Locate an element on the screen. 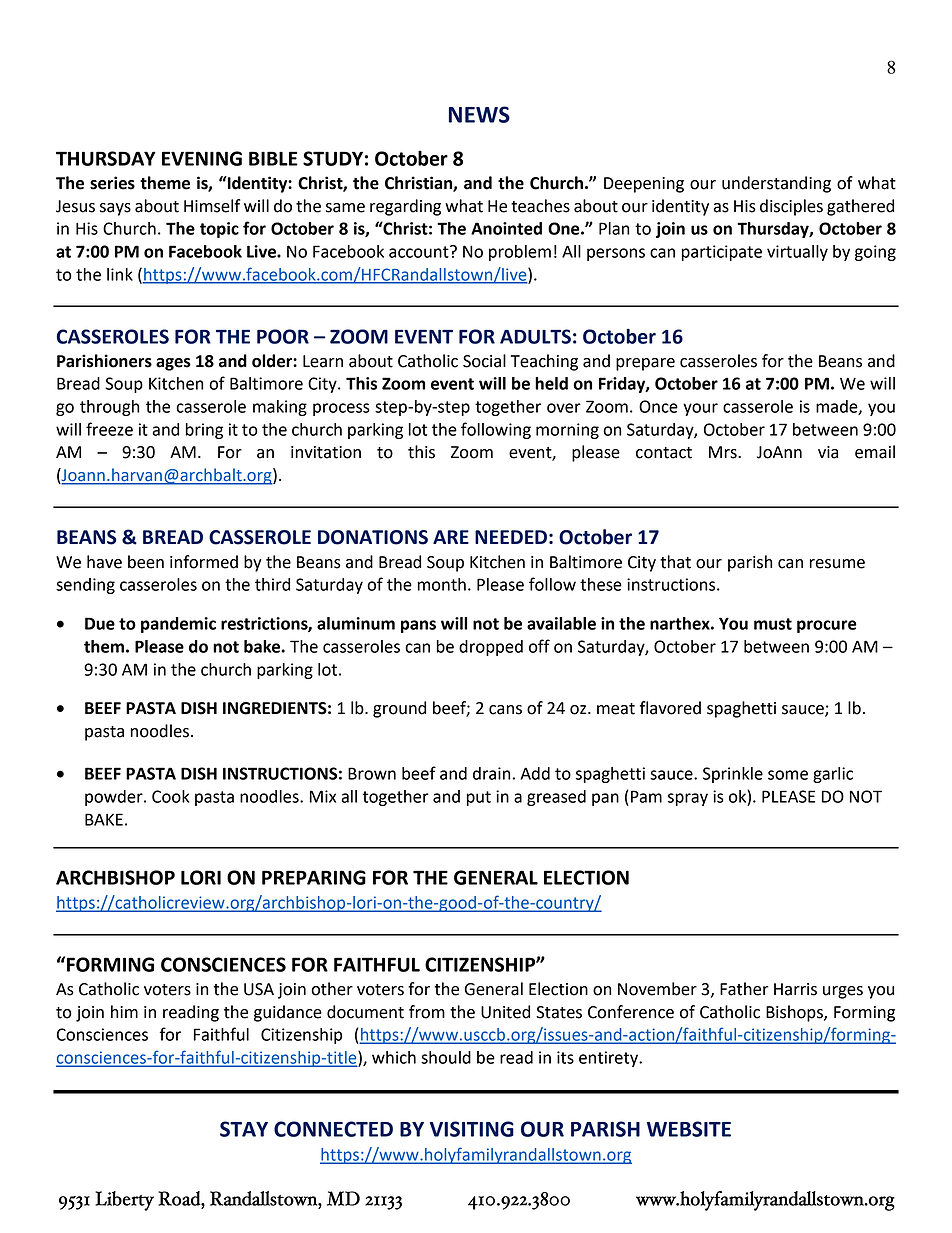 The width and height of the screenshot is (952, 1233). understanding is located at coordinates (776, 184).
